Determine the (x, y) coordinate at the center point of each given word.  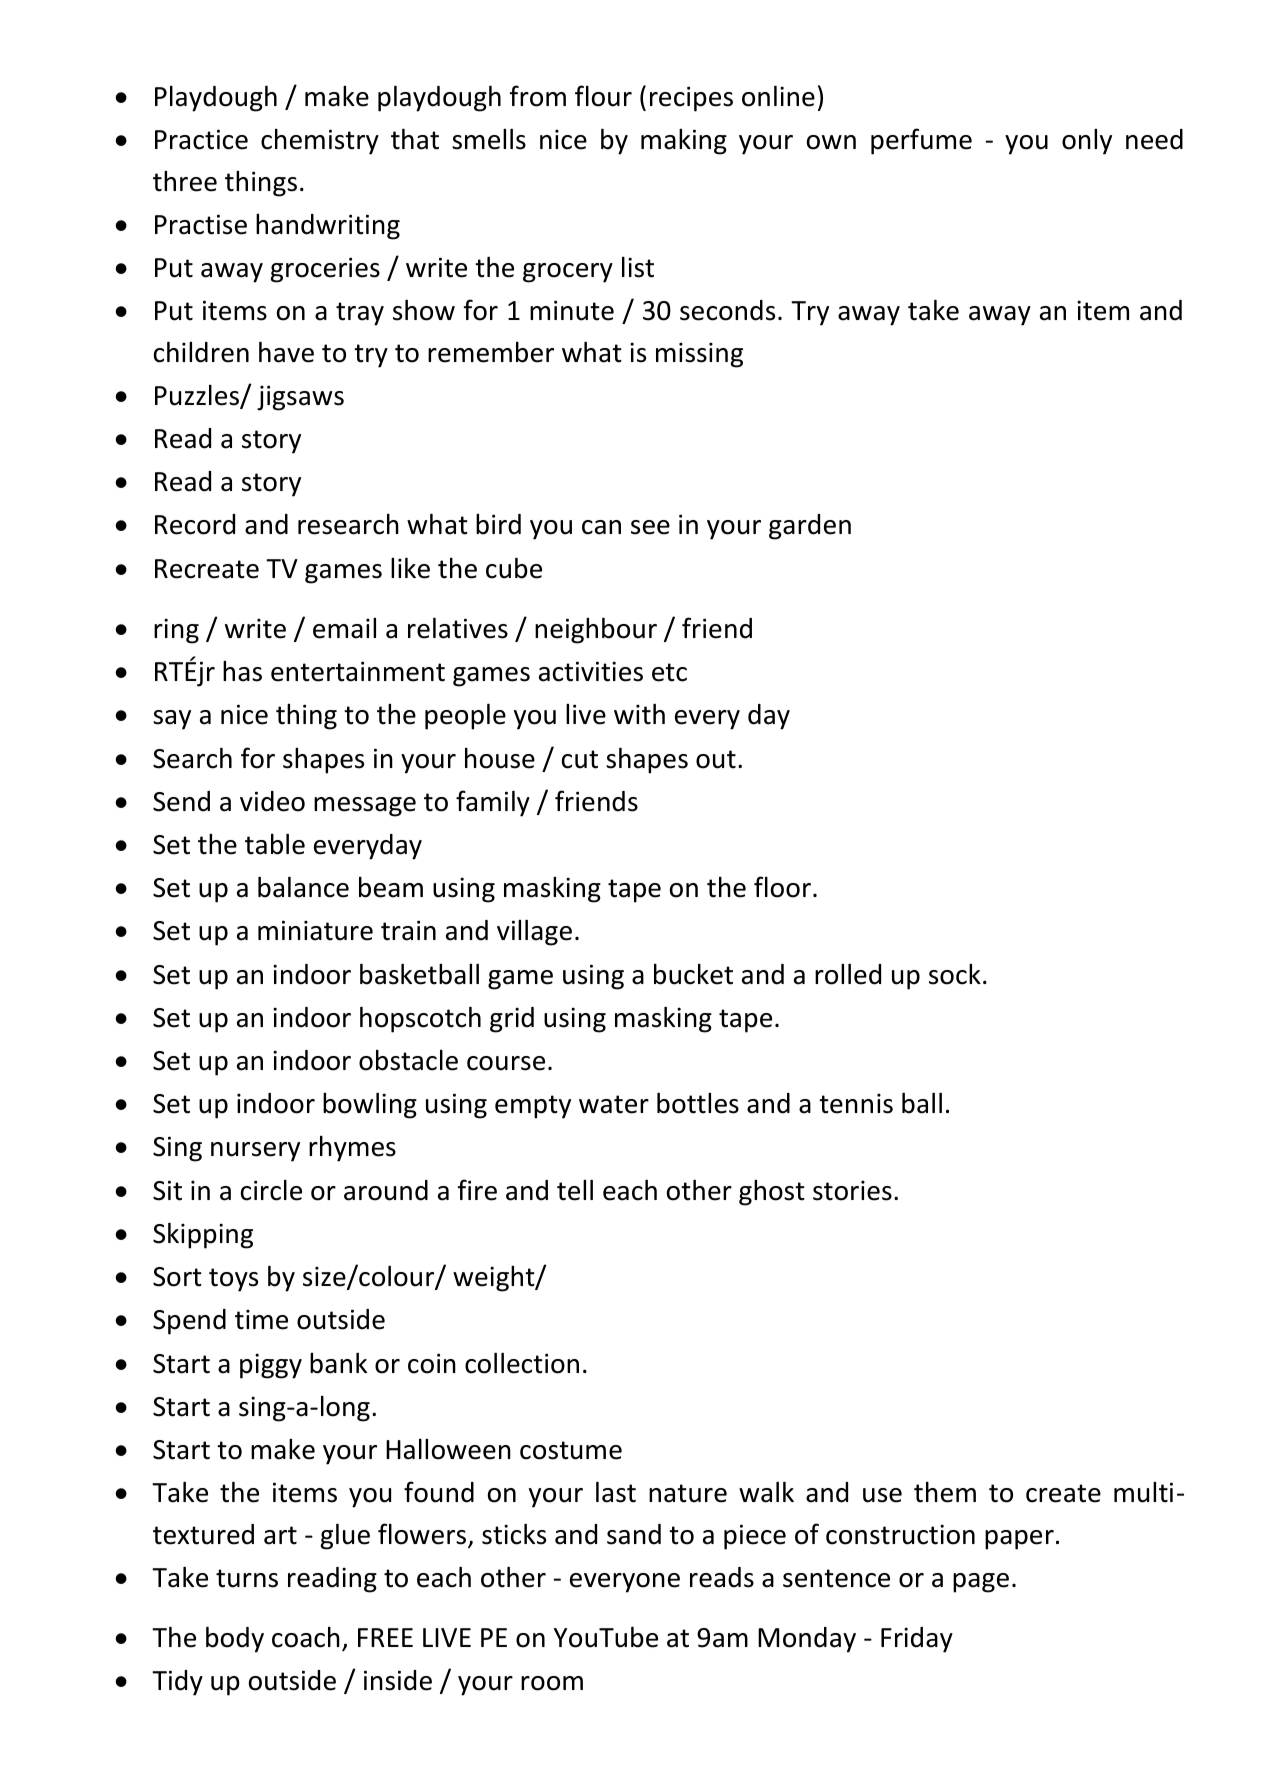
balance (303, 887)
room (552, 1683)
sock (955, 974)
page (981, 1583)
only (1087, 142)
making (684, 142)
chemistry (320, 141)
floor (782, 887)
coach (306, 1637)
